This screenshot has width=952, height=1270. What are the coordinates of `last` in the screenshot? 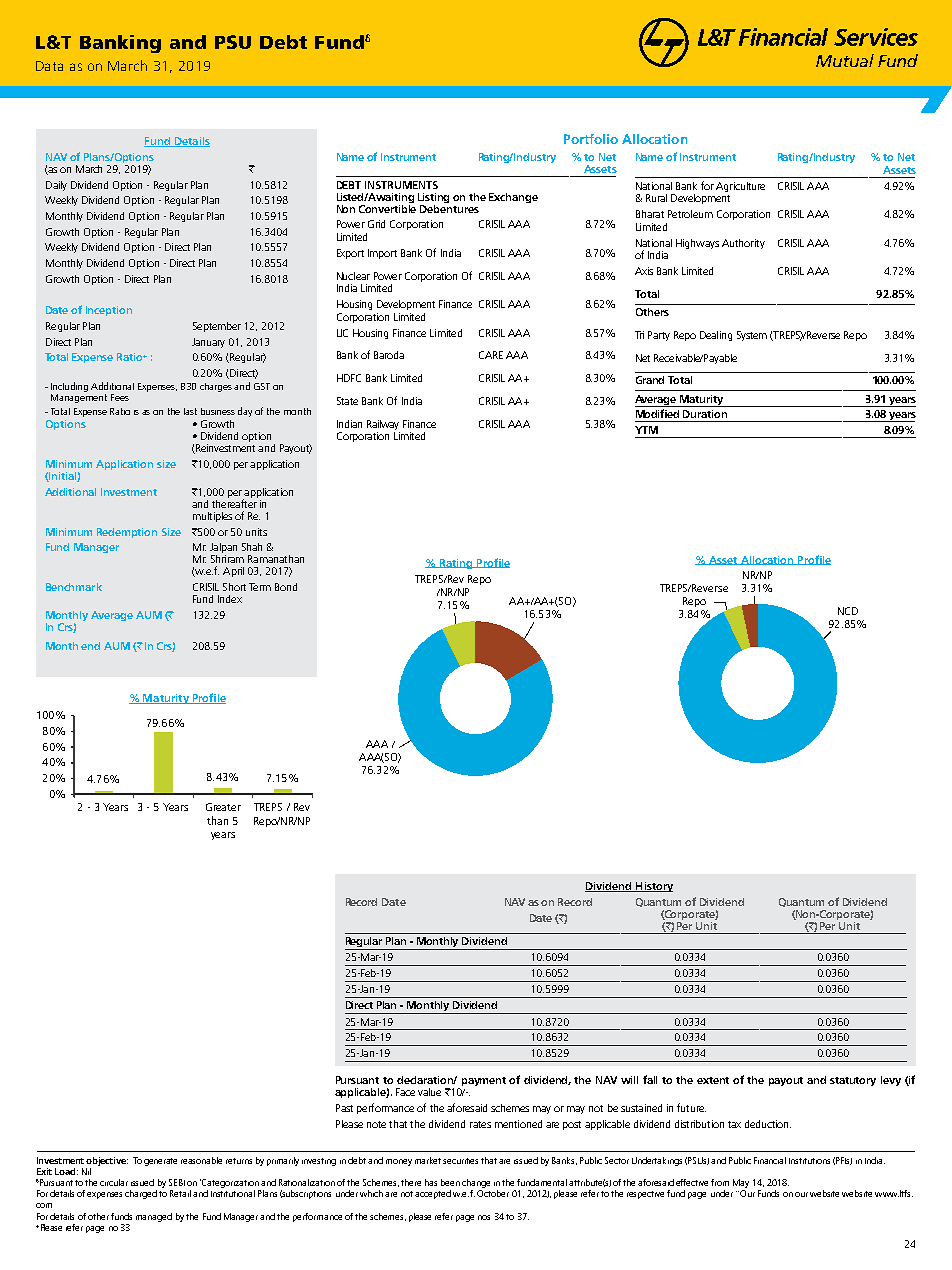 It's located at (190, 411).
